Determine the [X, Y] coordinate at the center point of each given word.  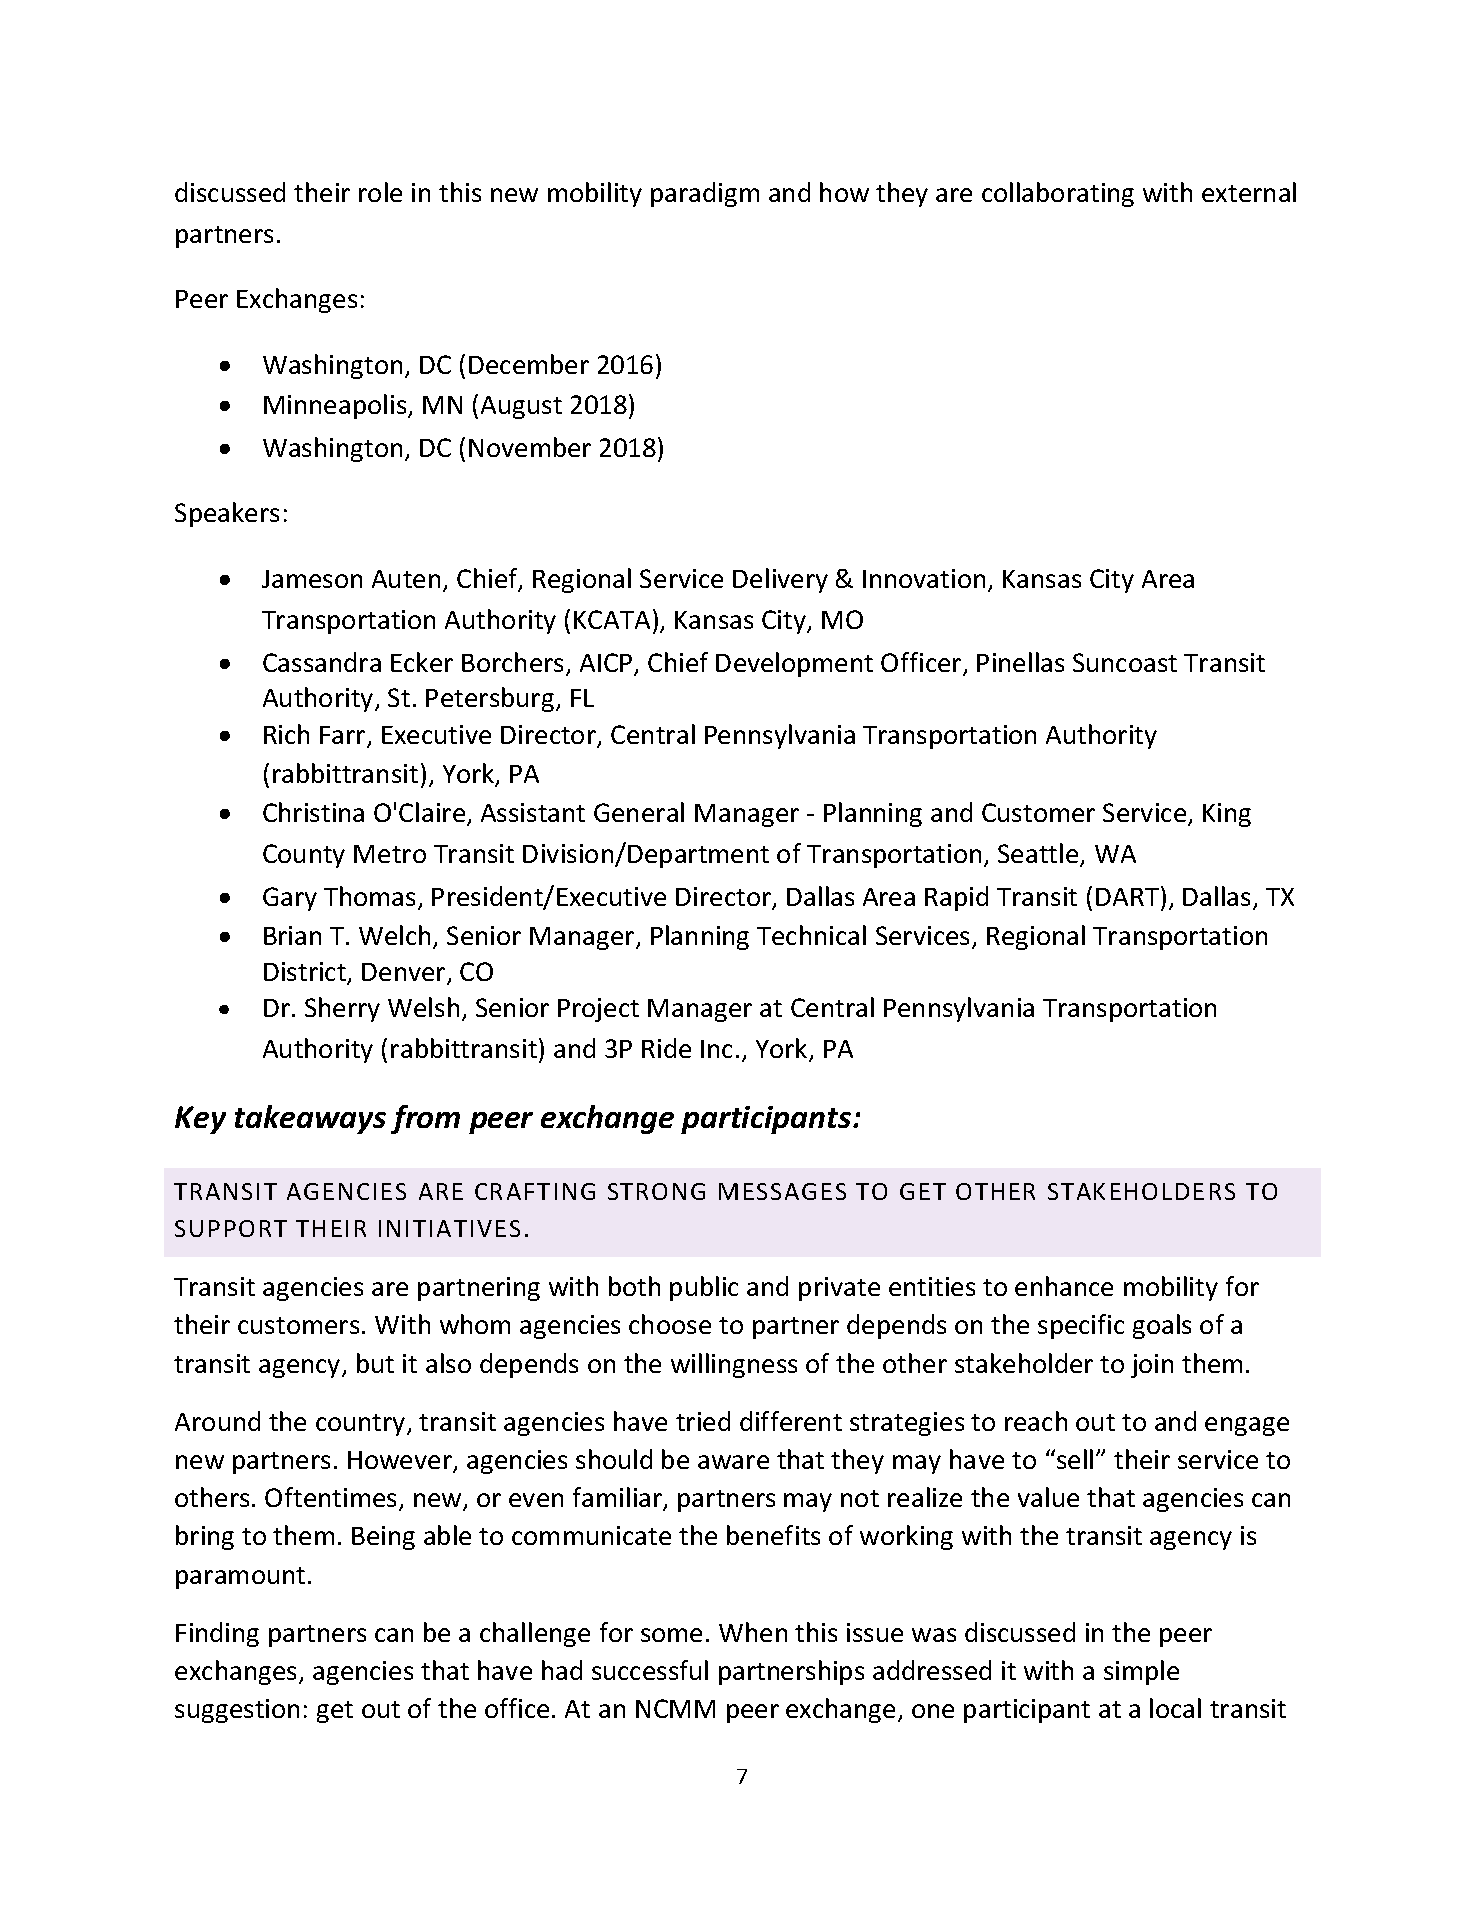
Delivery [780, 580]
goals [1162, 1326]
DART [1129, 896]
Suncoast [1125, 662]
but [375, 1363]
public [704, 1288]
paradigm [705, 194]
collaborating [1058, 194]
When [753, 1632]
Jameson [312, 579]
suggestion [237, 1711]
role [380, 192]
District [306, 973]
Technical [811, 935]
